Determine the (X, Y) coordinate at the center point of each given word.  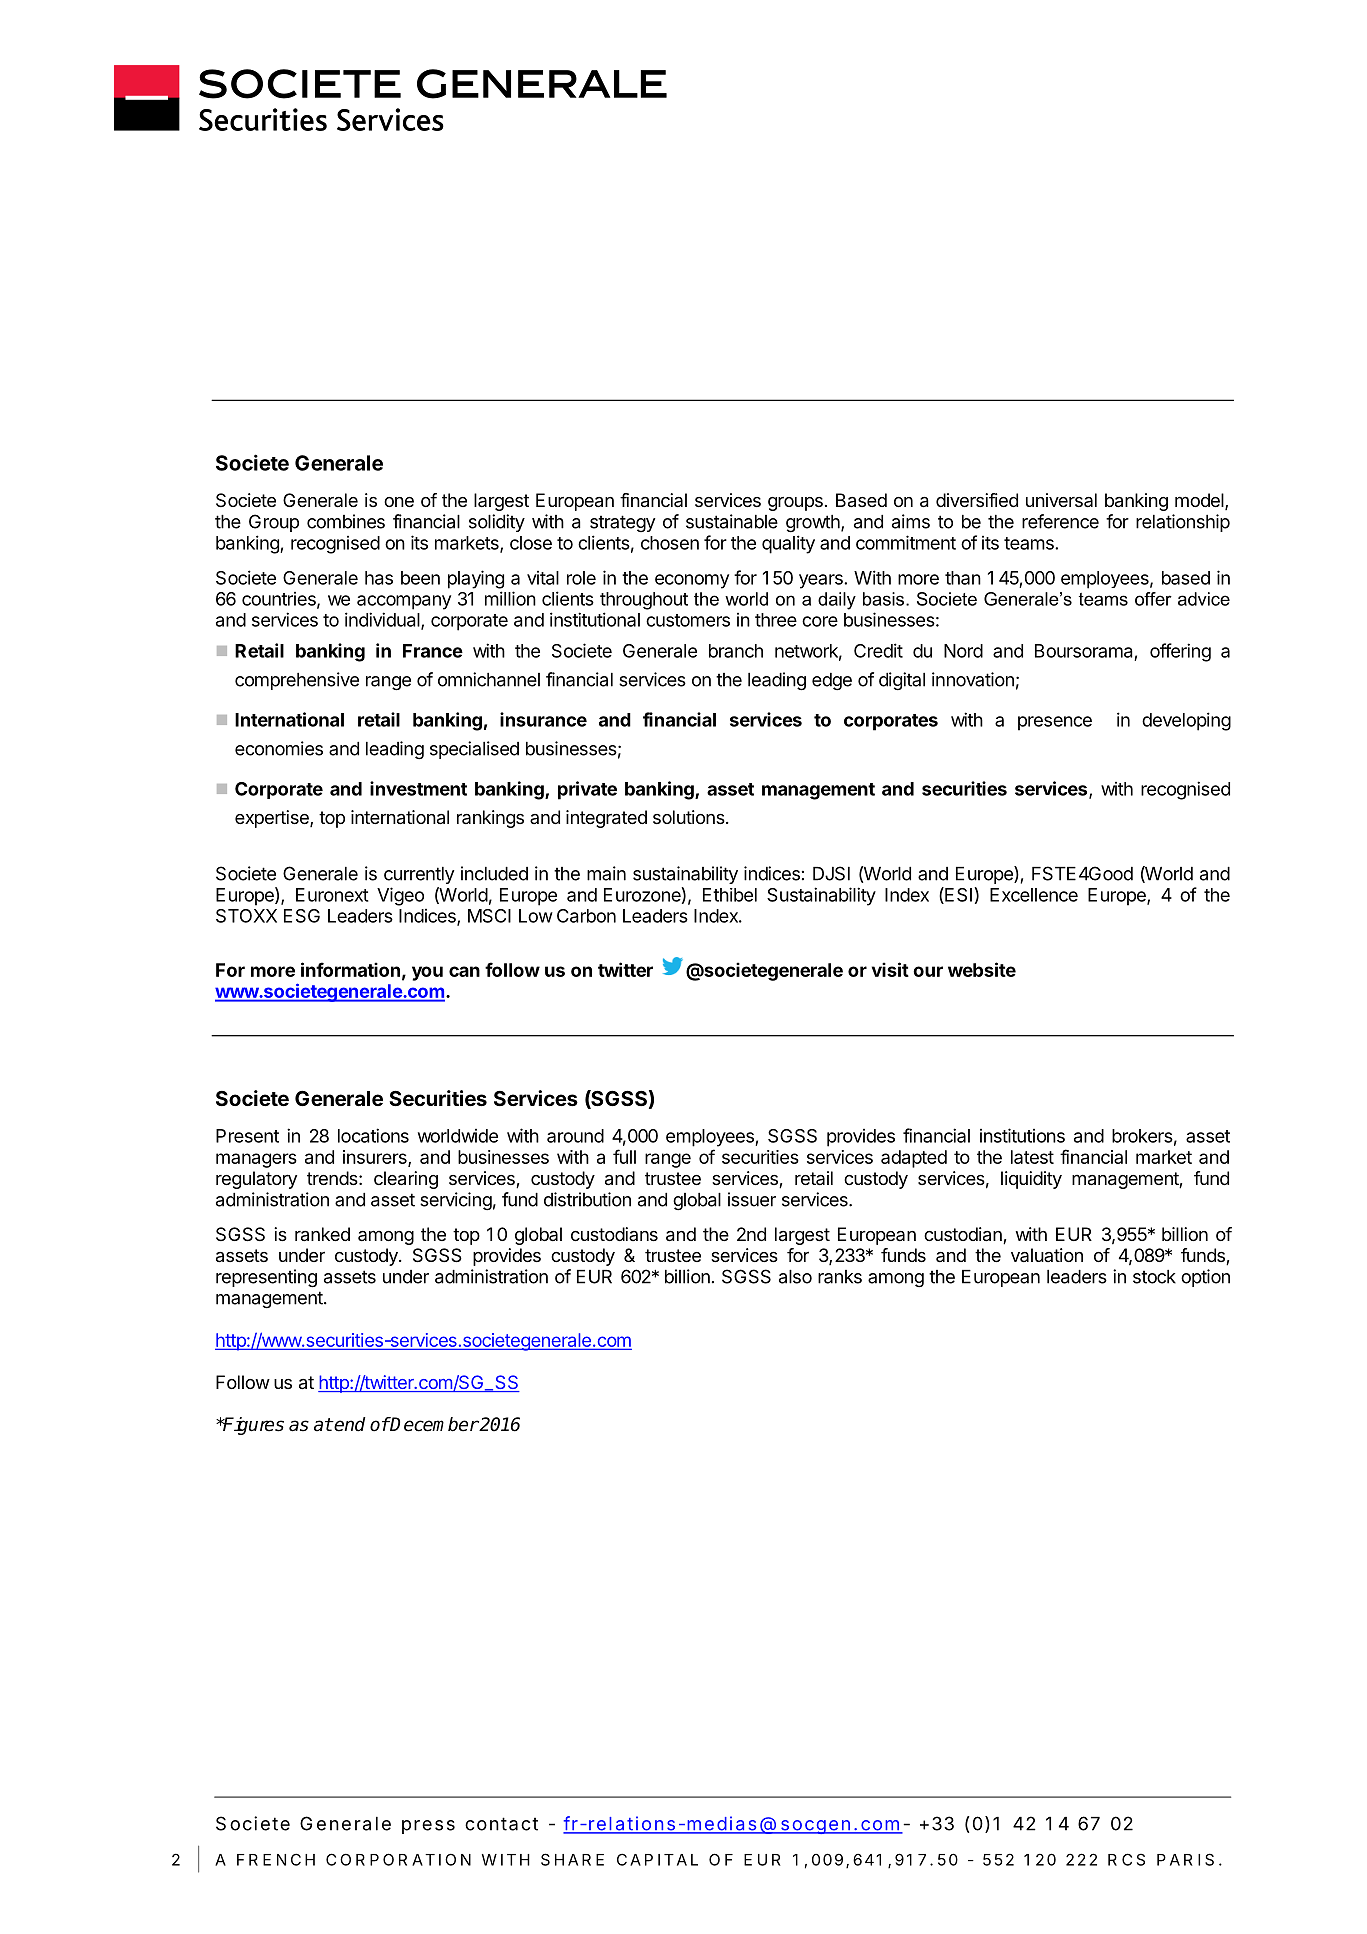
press (428, 1827)
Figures (252, 1426)
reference (1060, 521)
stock (1154, 1277)
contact (501, 1824)
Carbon (586, 916)
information (350, 969)
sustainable (732, 521)
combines (346, 521)
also (795, 1277)
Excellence (1034, 895)
